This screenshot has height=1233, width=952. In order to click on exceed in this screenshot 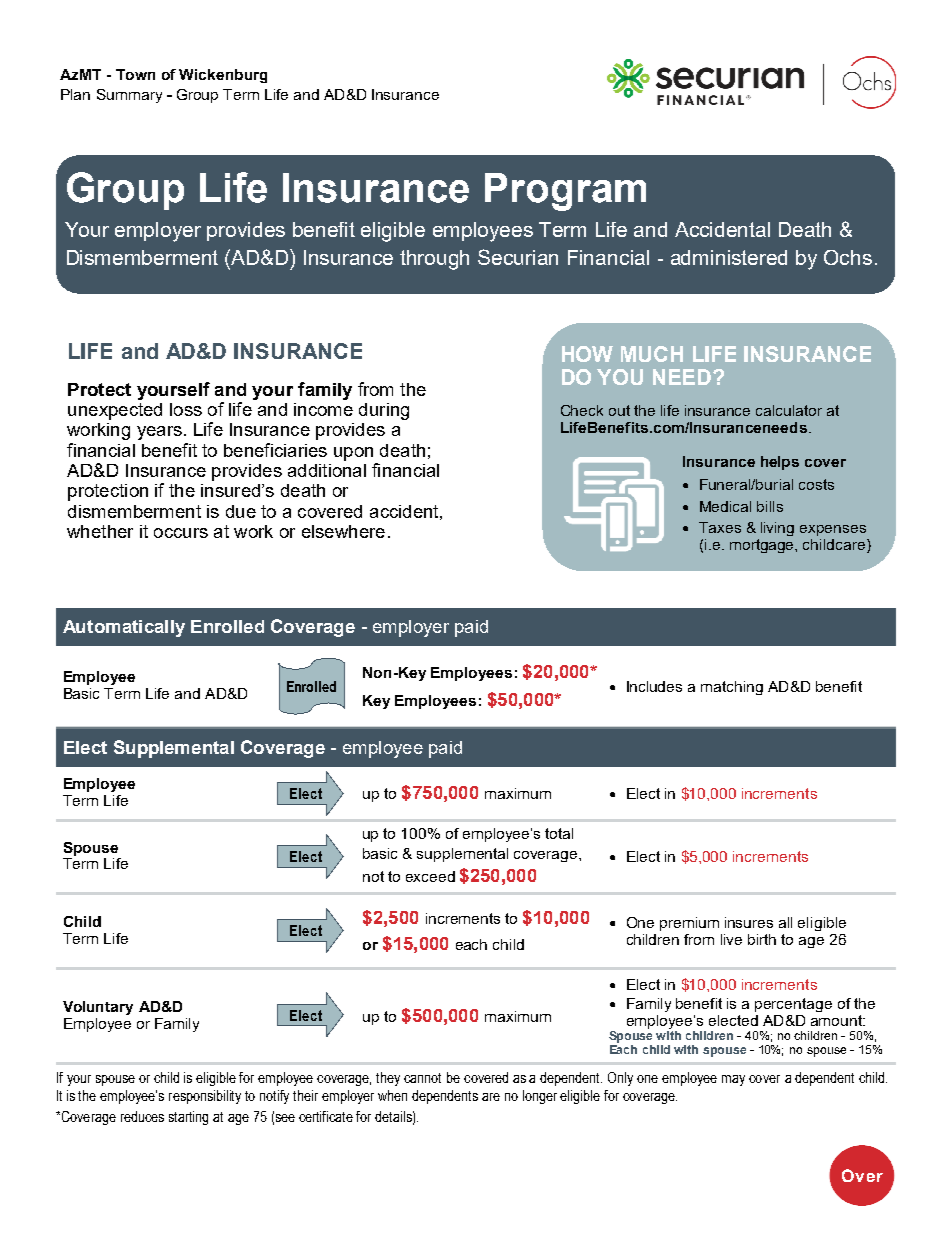, I will do `click(430, 876)`.
